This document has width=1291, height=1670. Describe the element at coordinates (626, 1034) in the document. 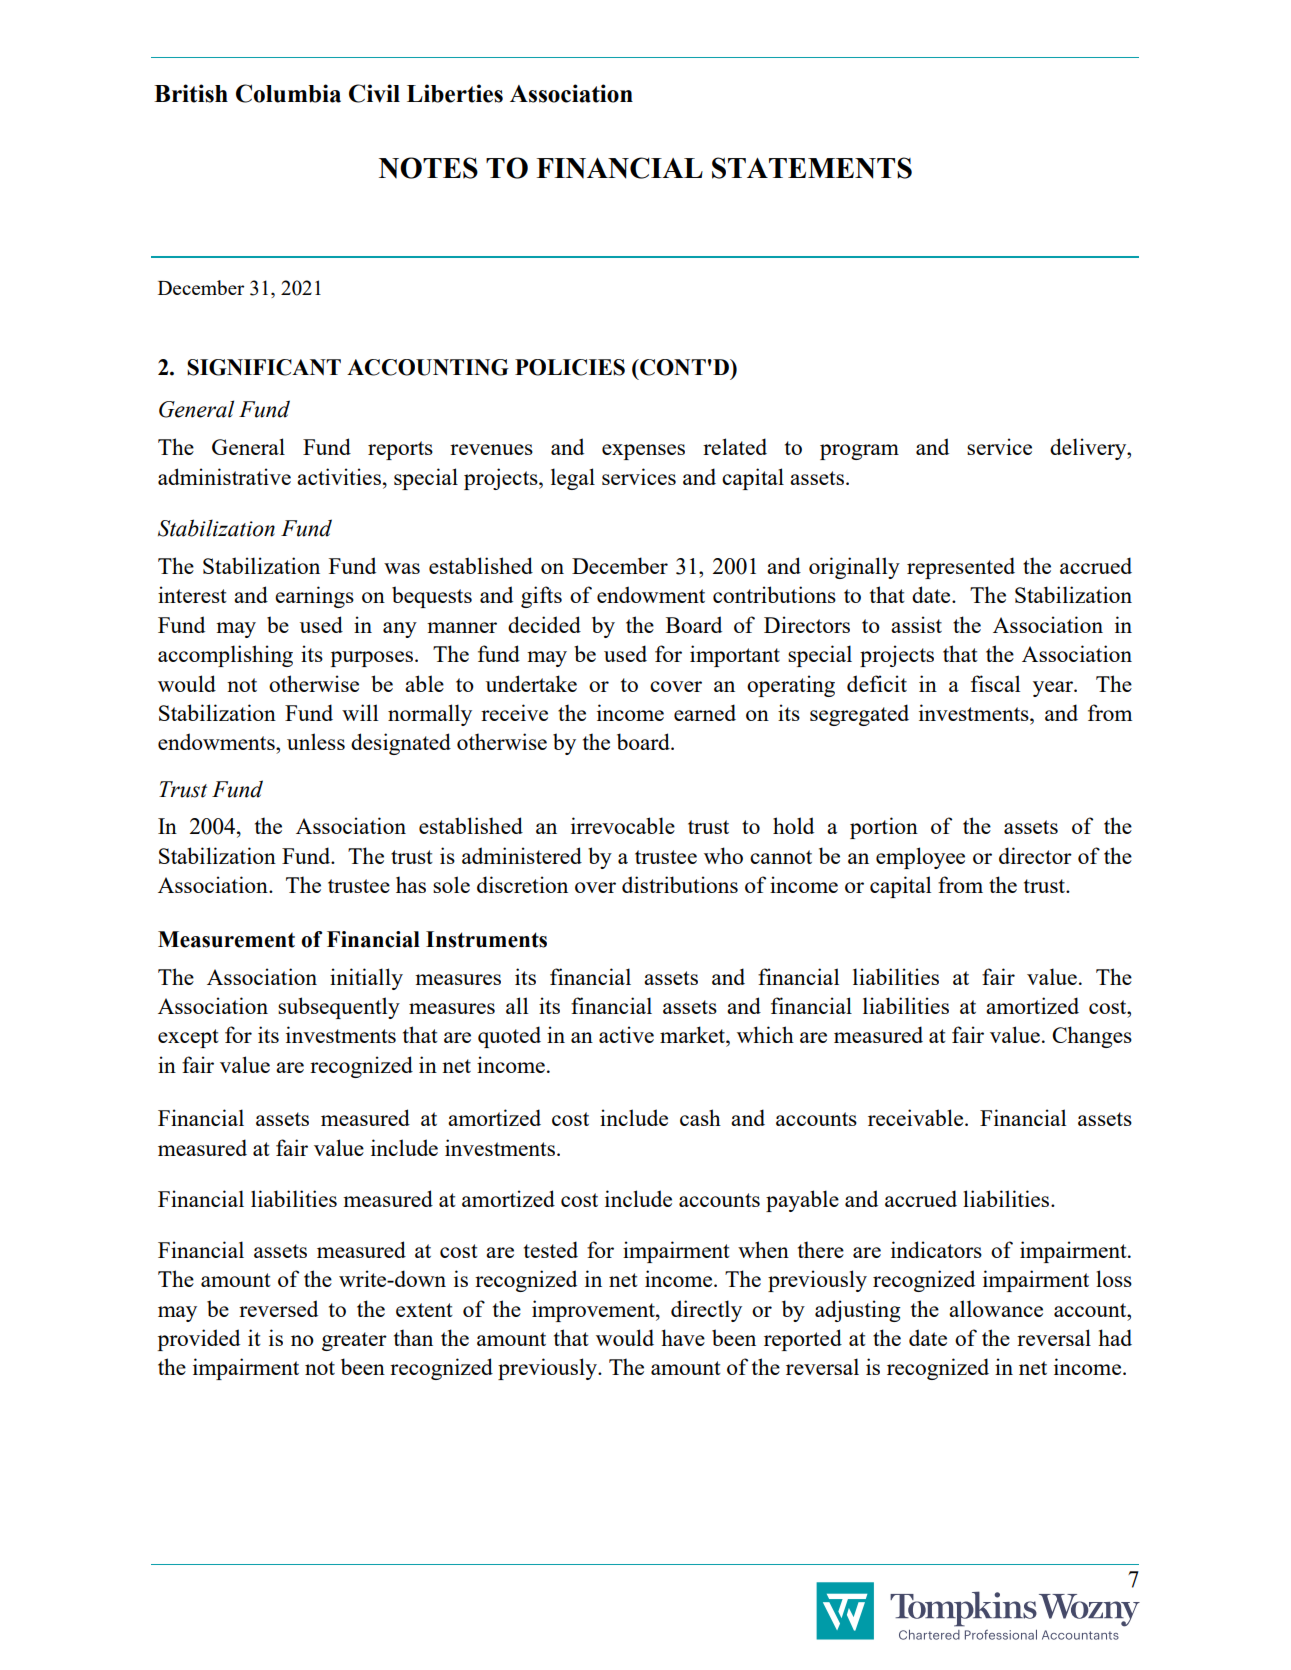

I see `active` at that location.
